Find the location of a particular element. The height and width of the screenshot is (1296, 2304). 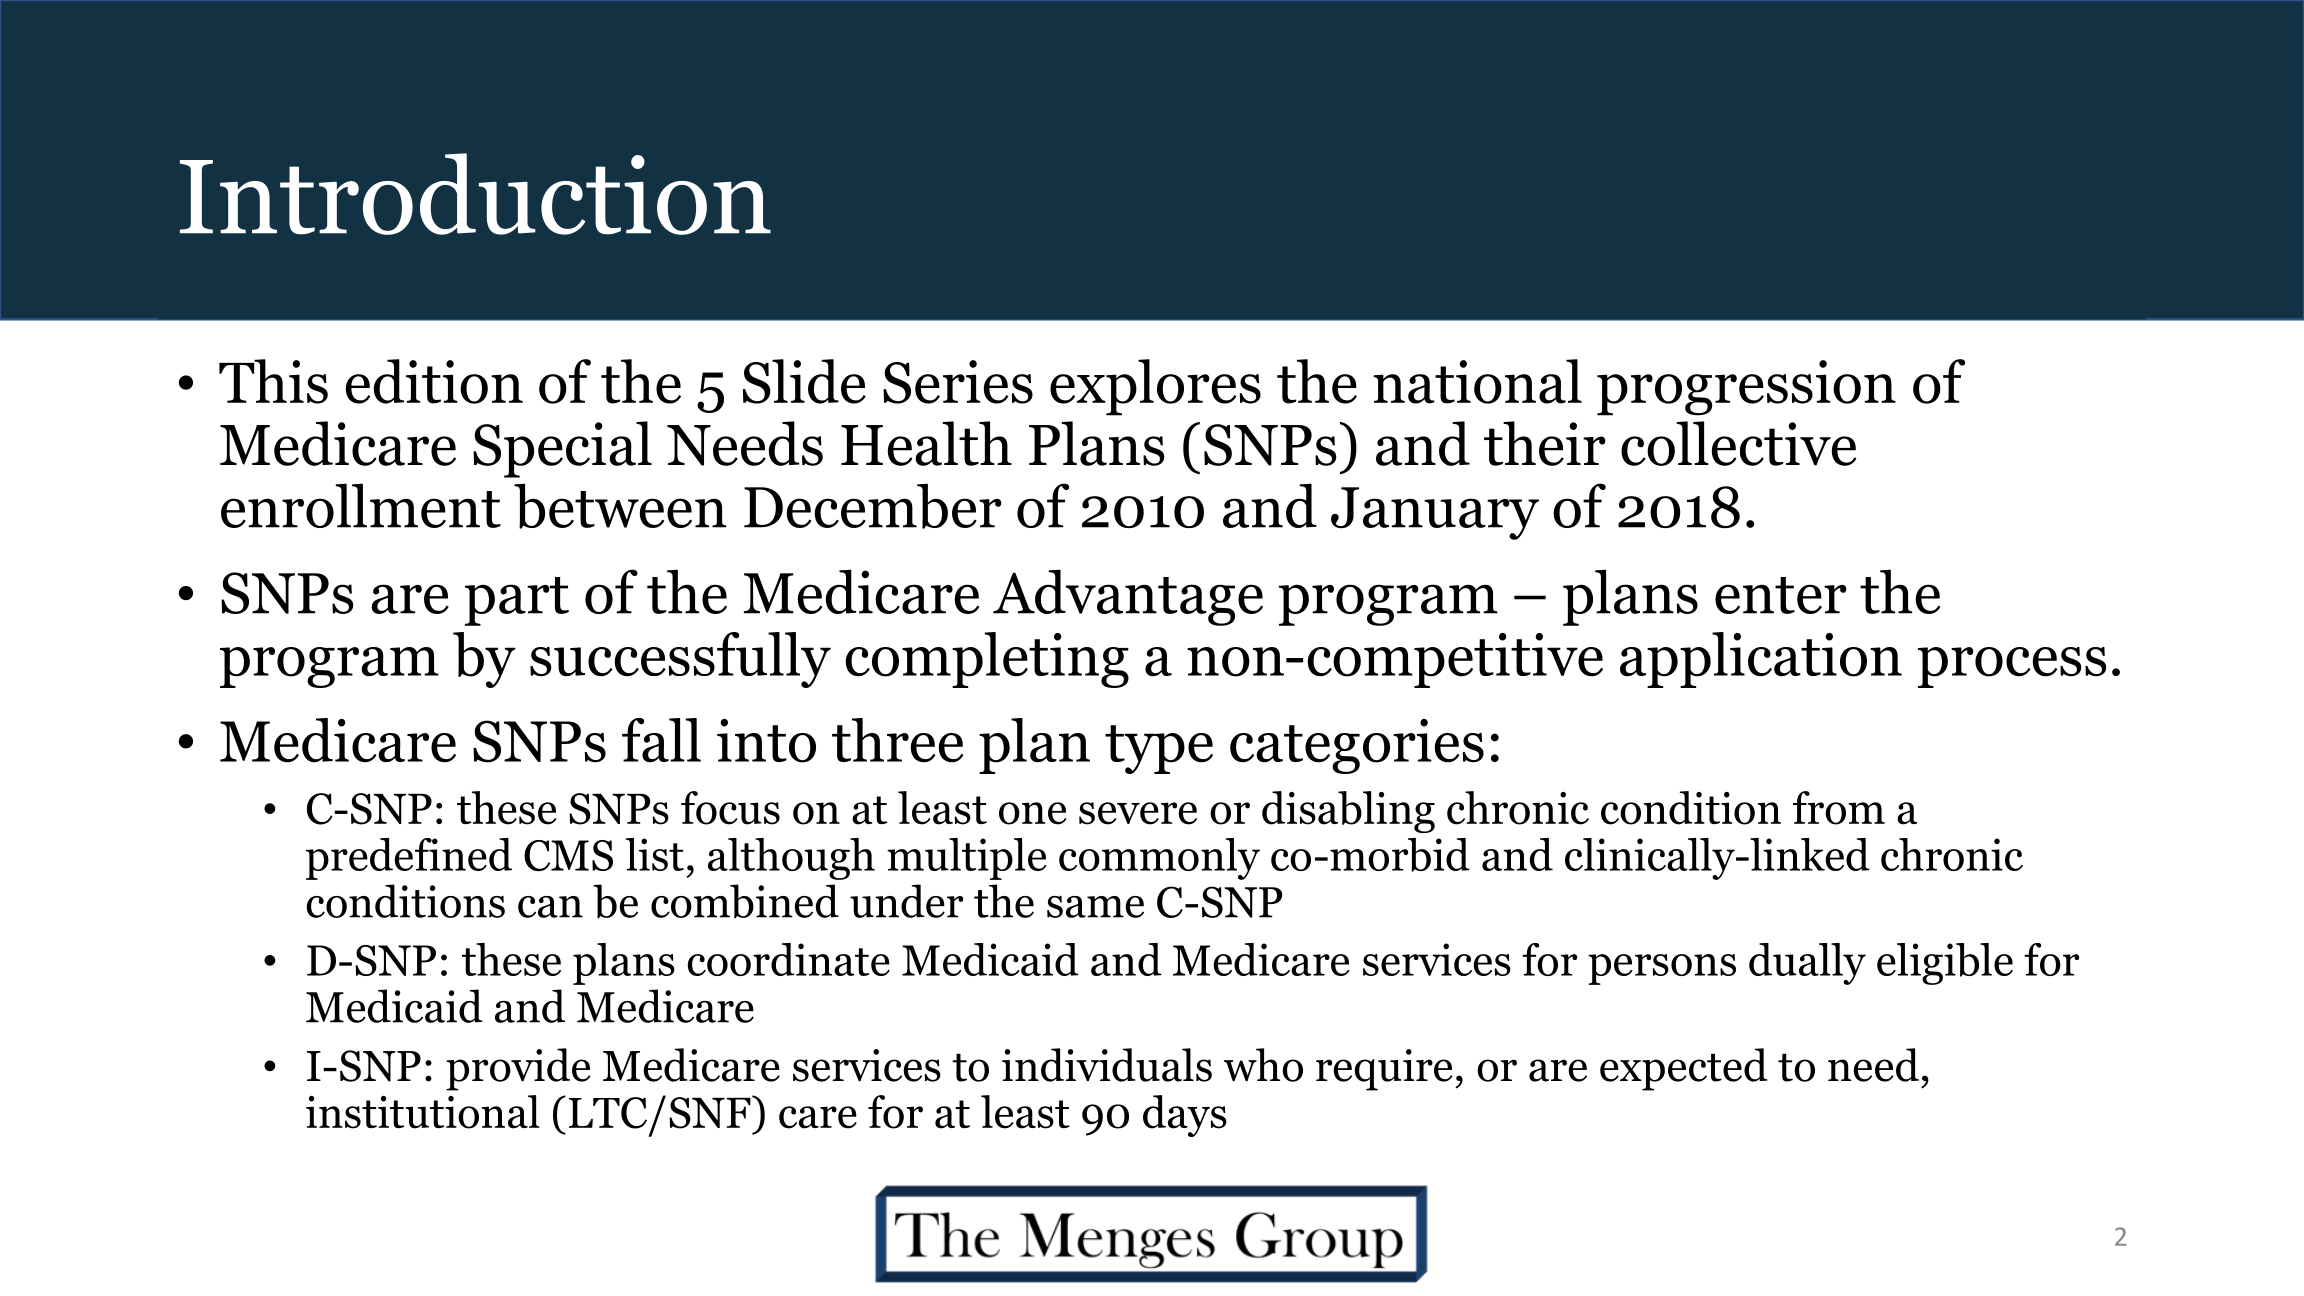

provide is located at coordinates (518, 1069).
